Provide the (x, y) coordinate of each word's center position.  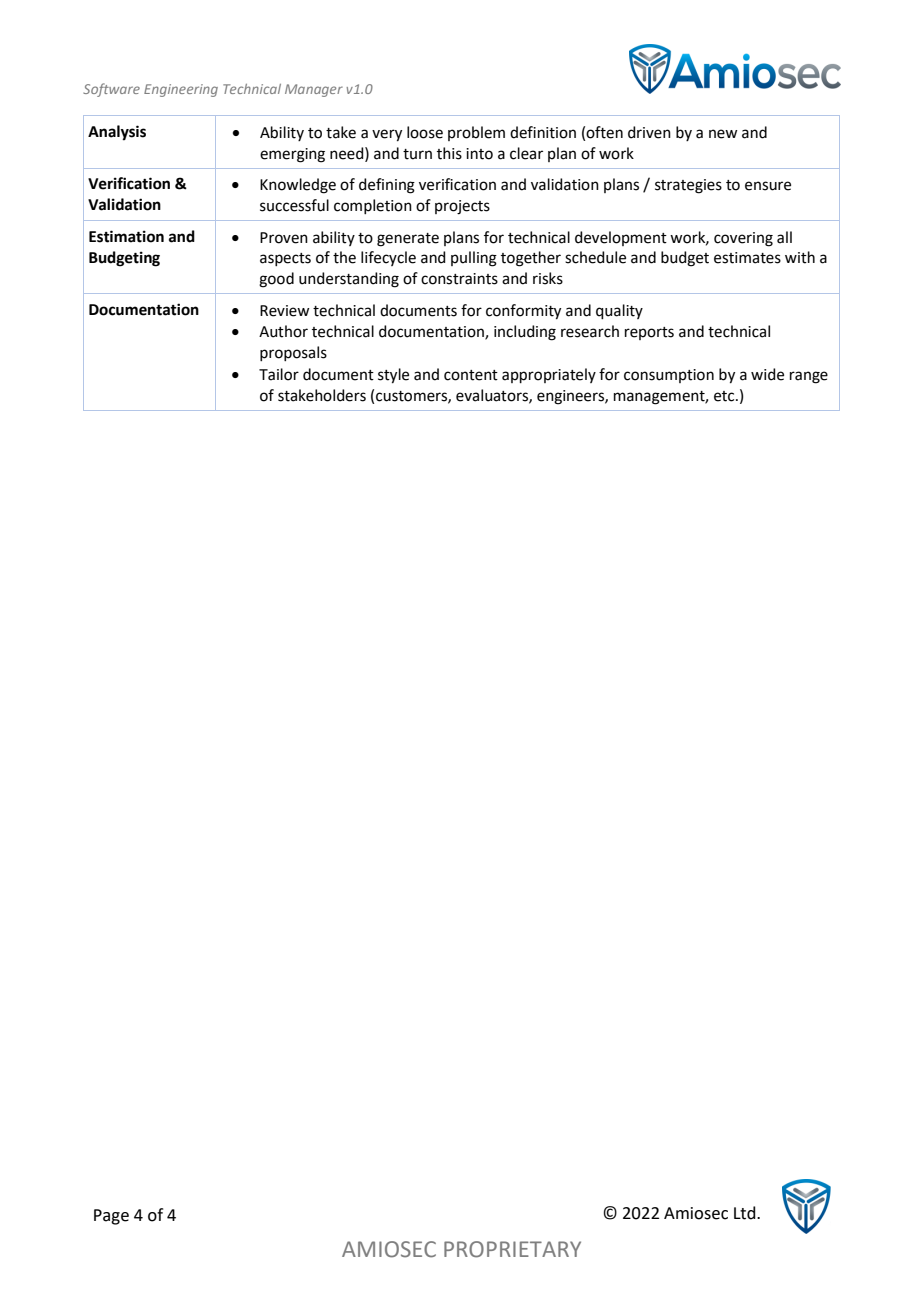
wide (767, 374)
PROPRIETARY (512, 1249)
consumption (669, 376)
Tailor (279, 374)
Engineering (181, 90)
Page (111, 1217)
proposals (293, 353)
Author (283, 331)
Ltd (746, 1213)
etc (725, 396)
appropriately (549, 375)
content (471, 375)
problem (476, 133)
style (393, 376)
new (723, 134)
